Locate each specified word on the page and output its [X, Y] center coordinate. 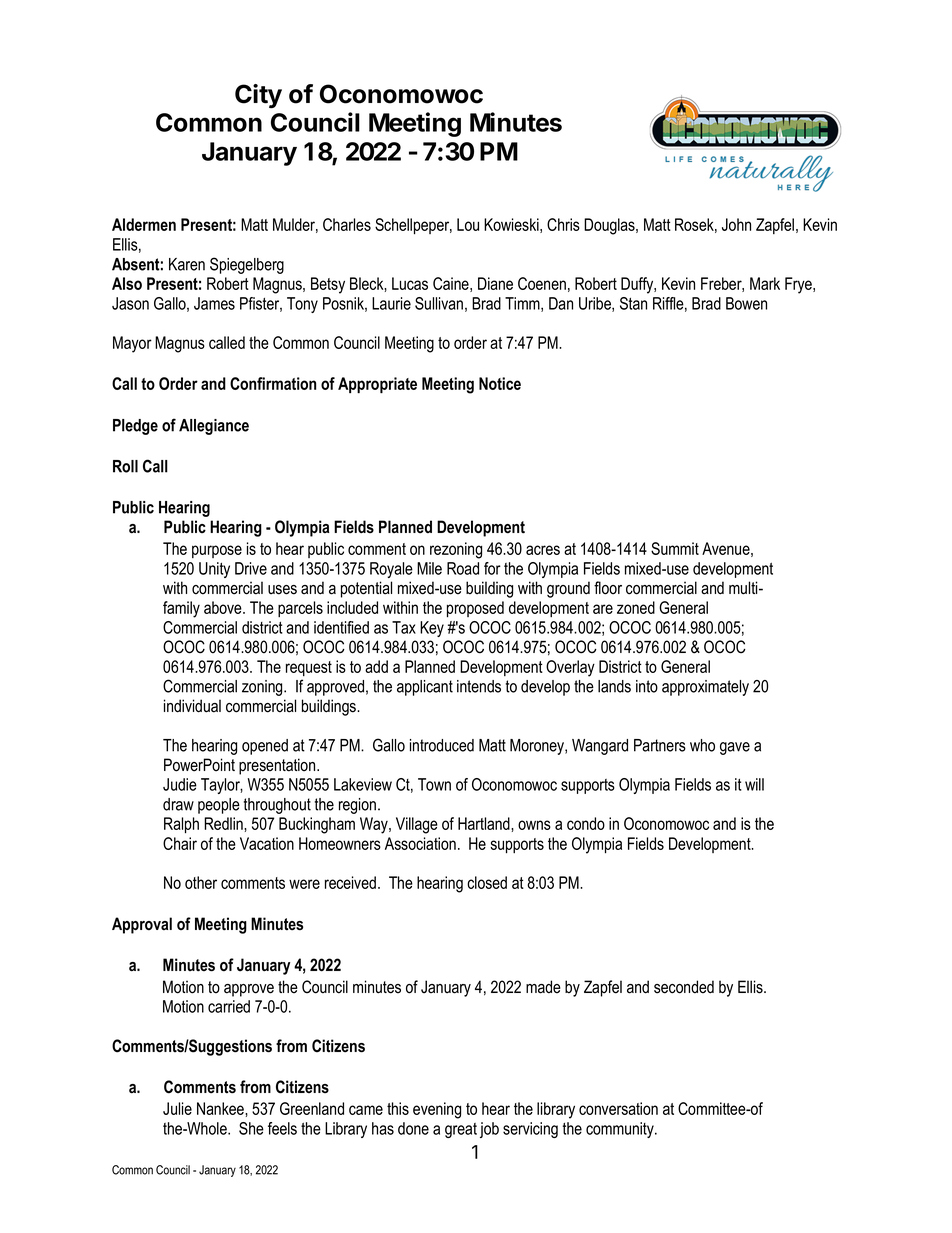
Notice [500, 383]
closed [487, 882]
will [754, 784]
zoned [636, 607]
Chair [180, 843]
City [258, 96]
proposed [475, 609]
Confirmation [273, 383]
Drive [251, 568]
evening [437, 1110]
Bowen [746, 303]
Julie [177, 1108]
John [736, 224]
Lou [468, 224]
